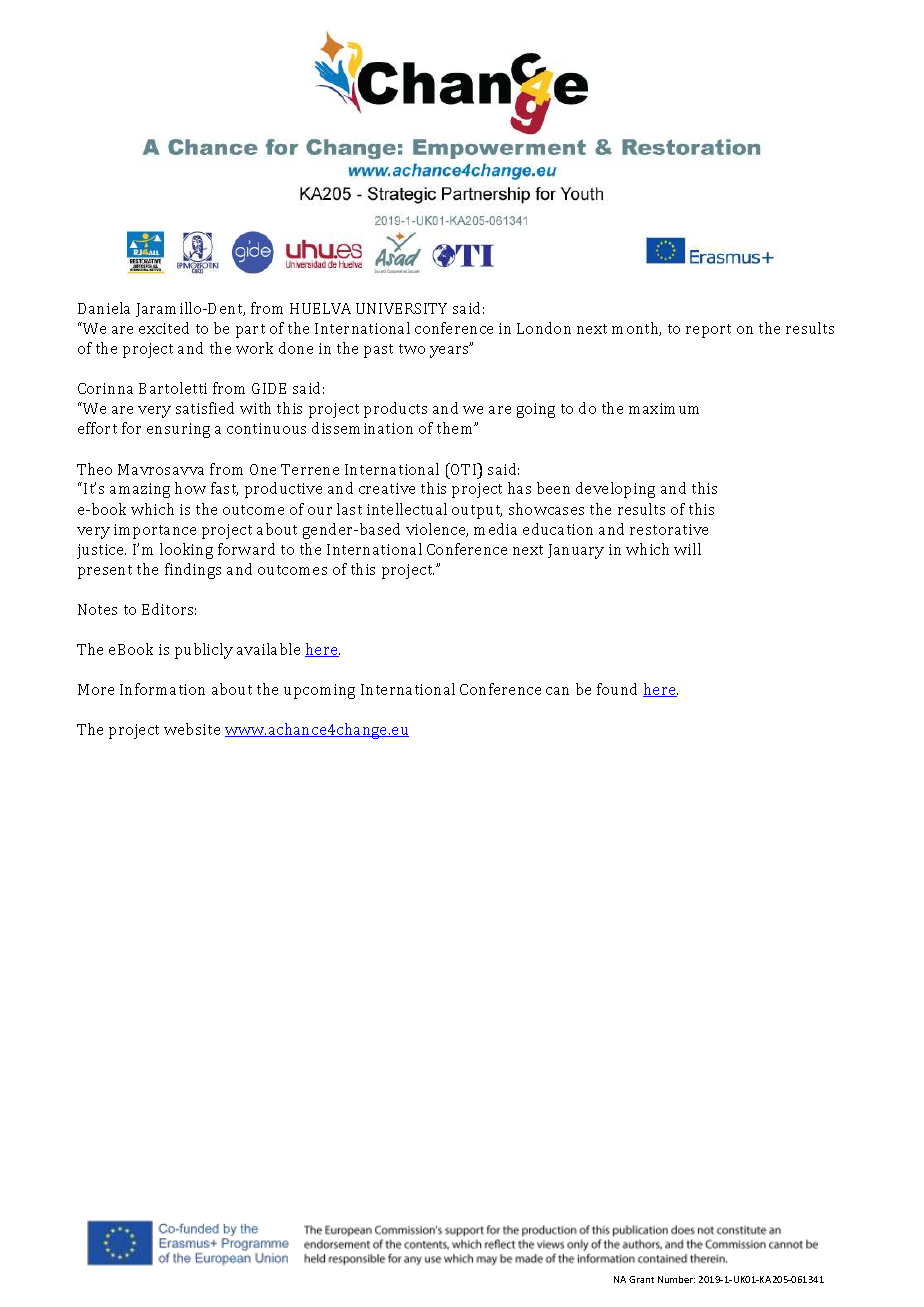 The image size is (924, 1307). I want to click on website, so click(192, 729).
